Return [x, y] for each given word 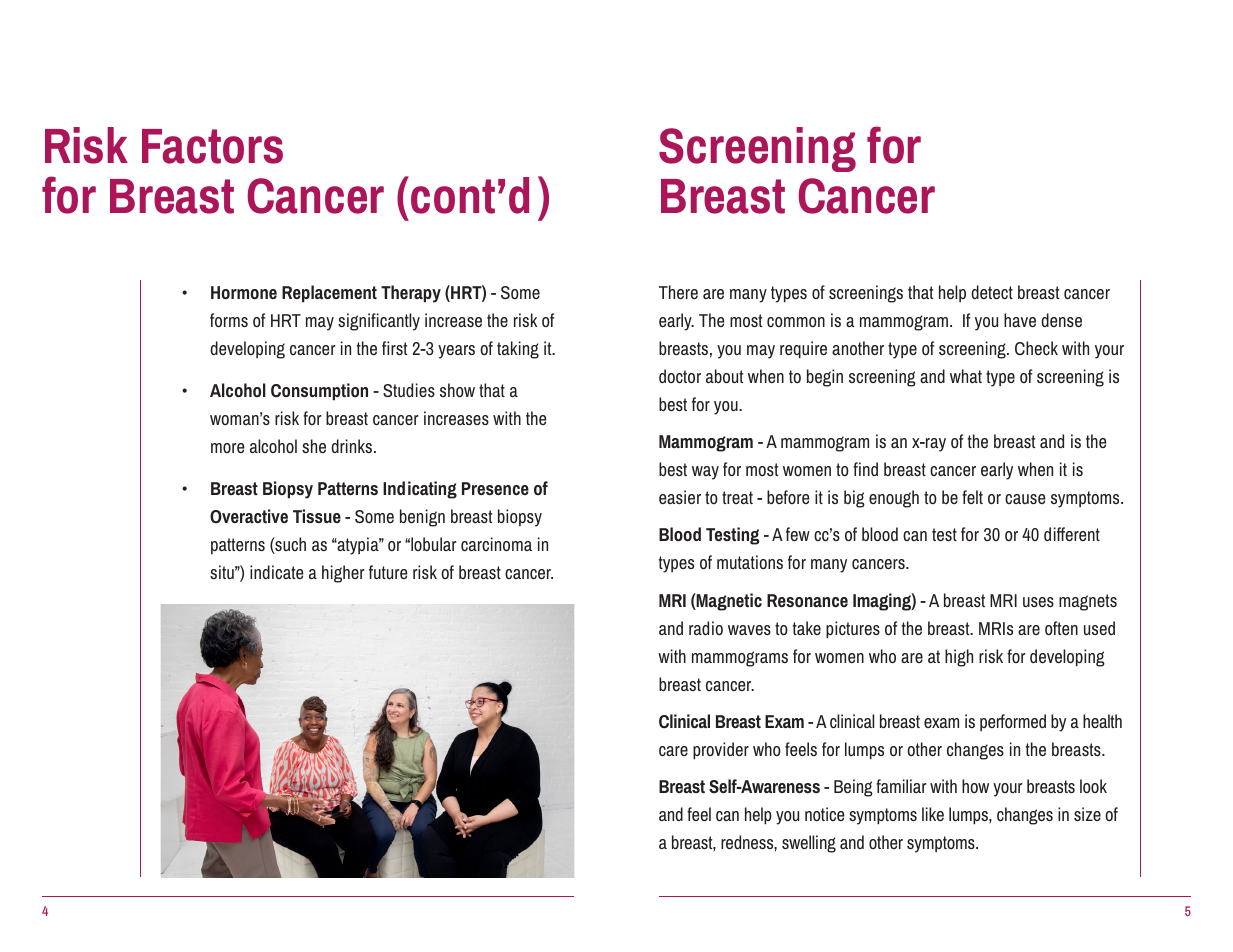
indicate [276, 572]
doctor [680, 376]
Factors [212, 146]
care [673, 751]
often [1061, 628]
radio [706, 628]
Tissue [317, 516]
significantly [379, 322]
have [1020, 320]
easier [680, 497]
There [678, 292]
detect [992, 292]
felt [972, 497]
